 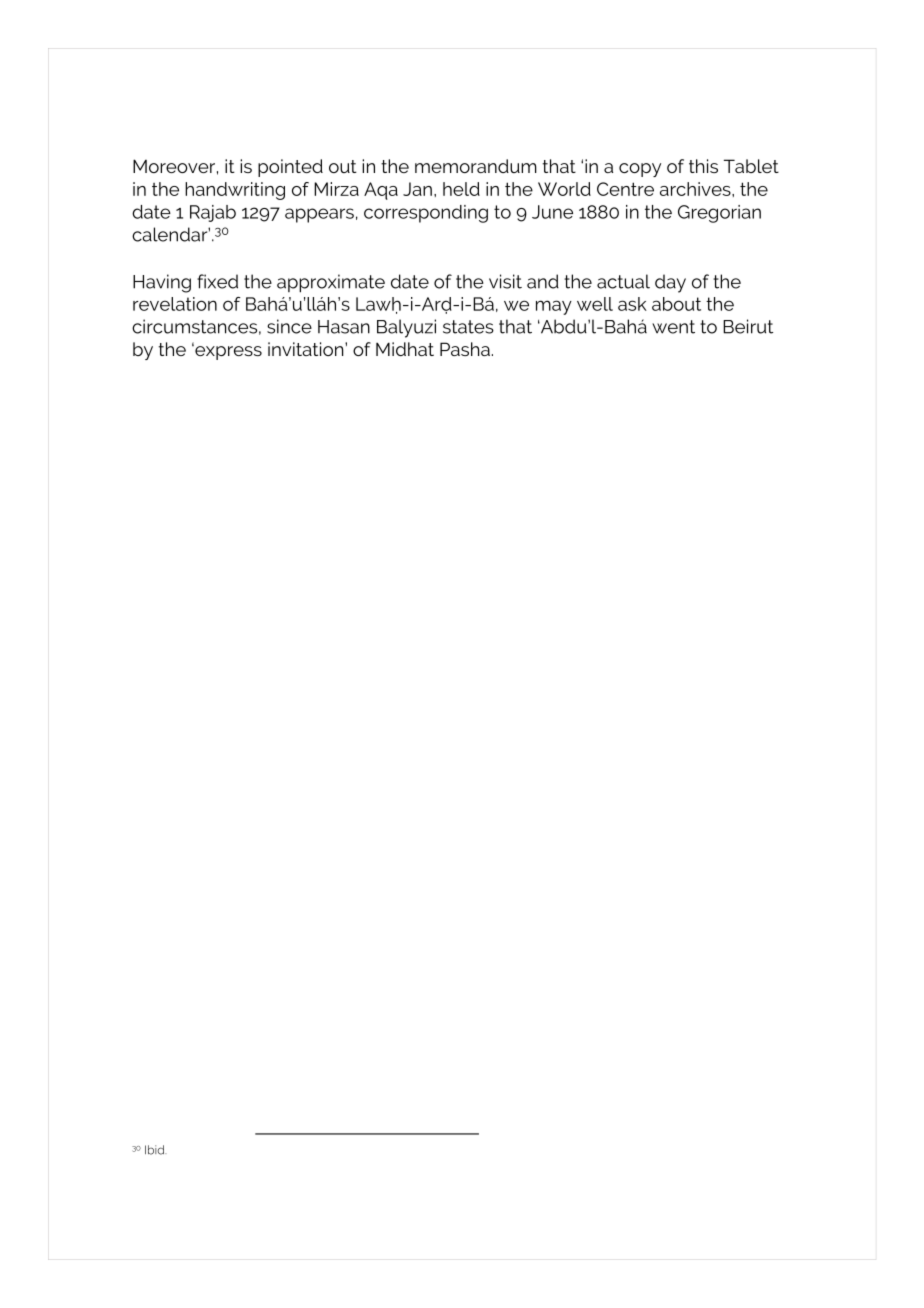 I want to click on Pasha, so click(x=465, y=349).
